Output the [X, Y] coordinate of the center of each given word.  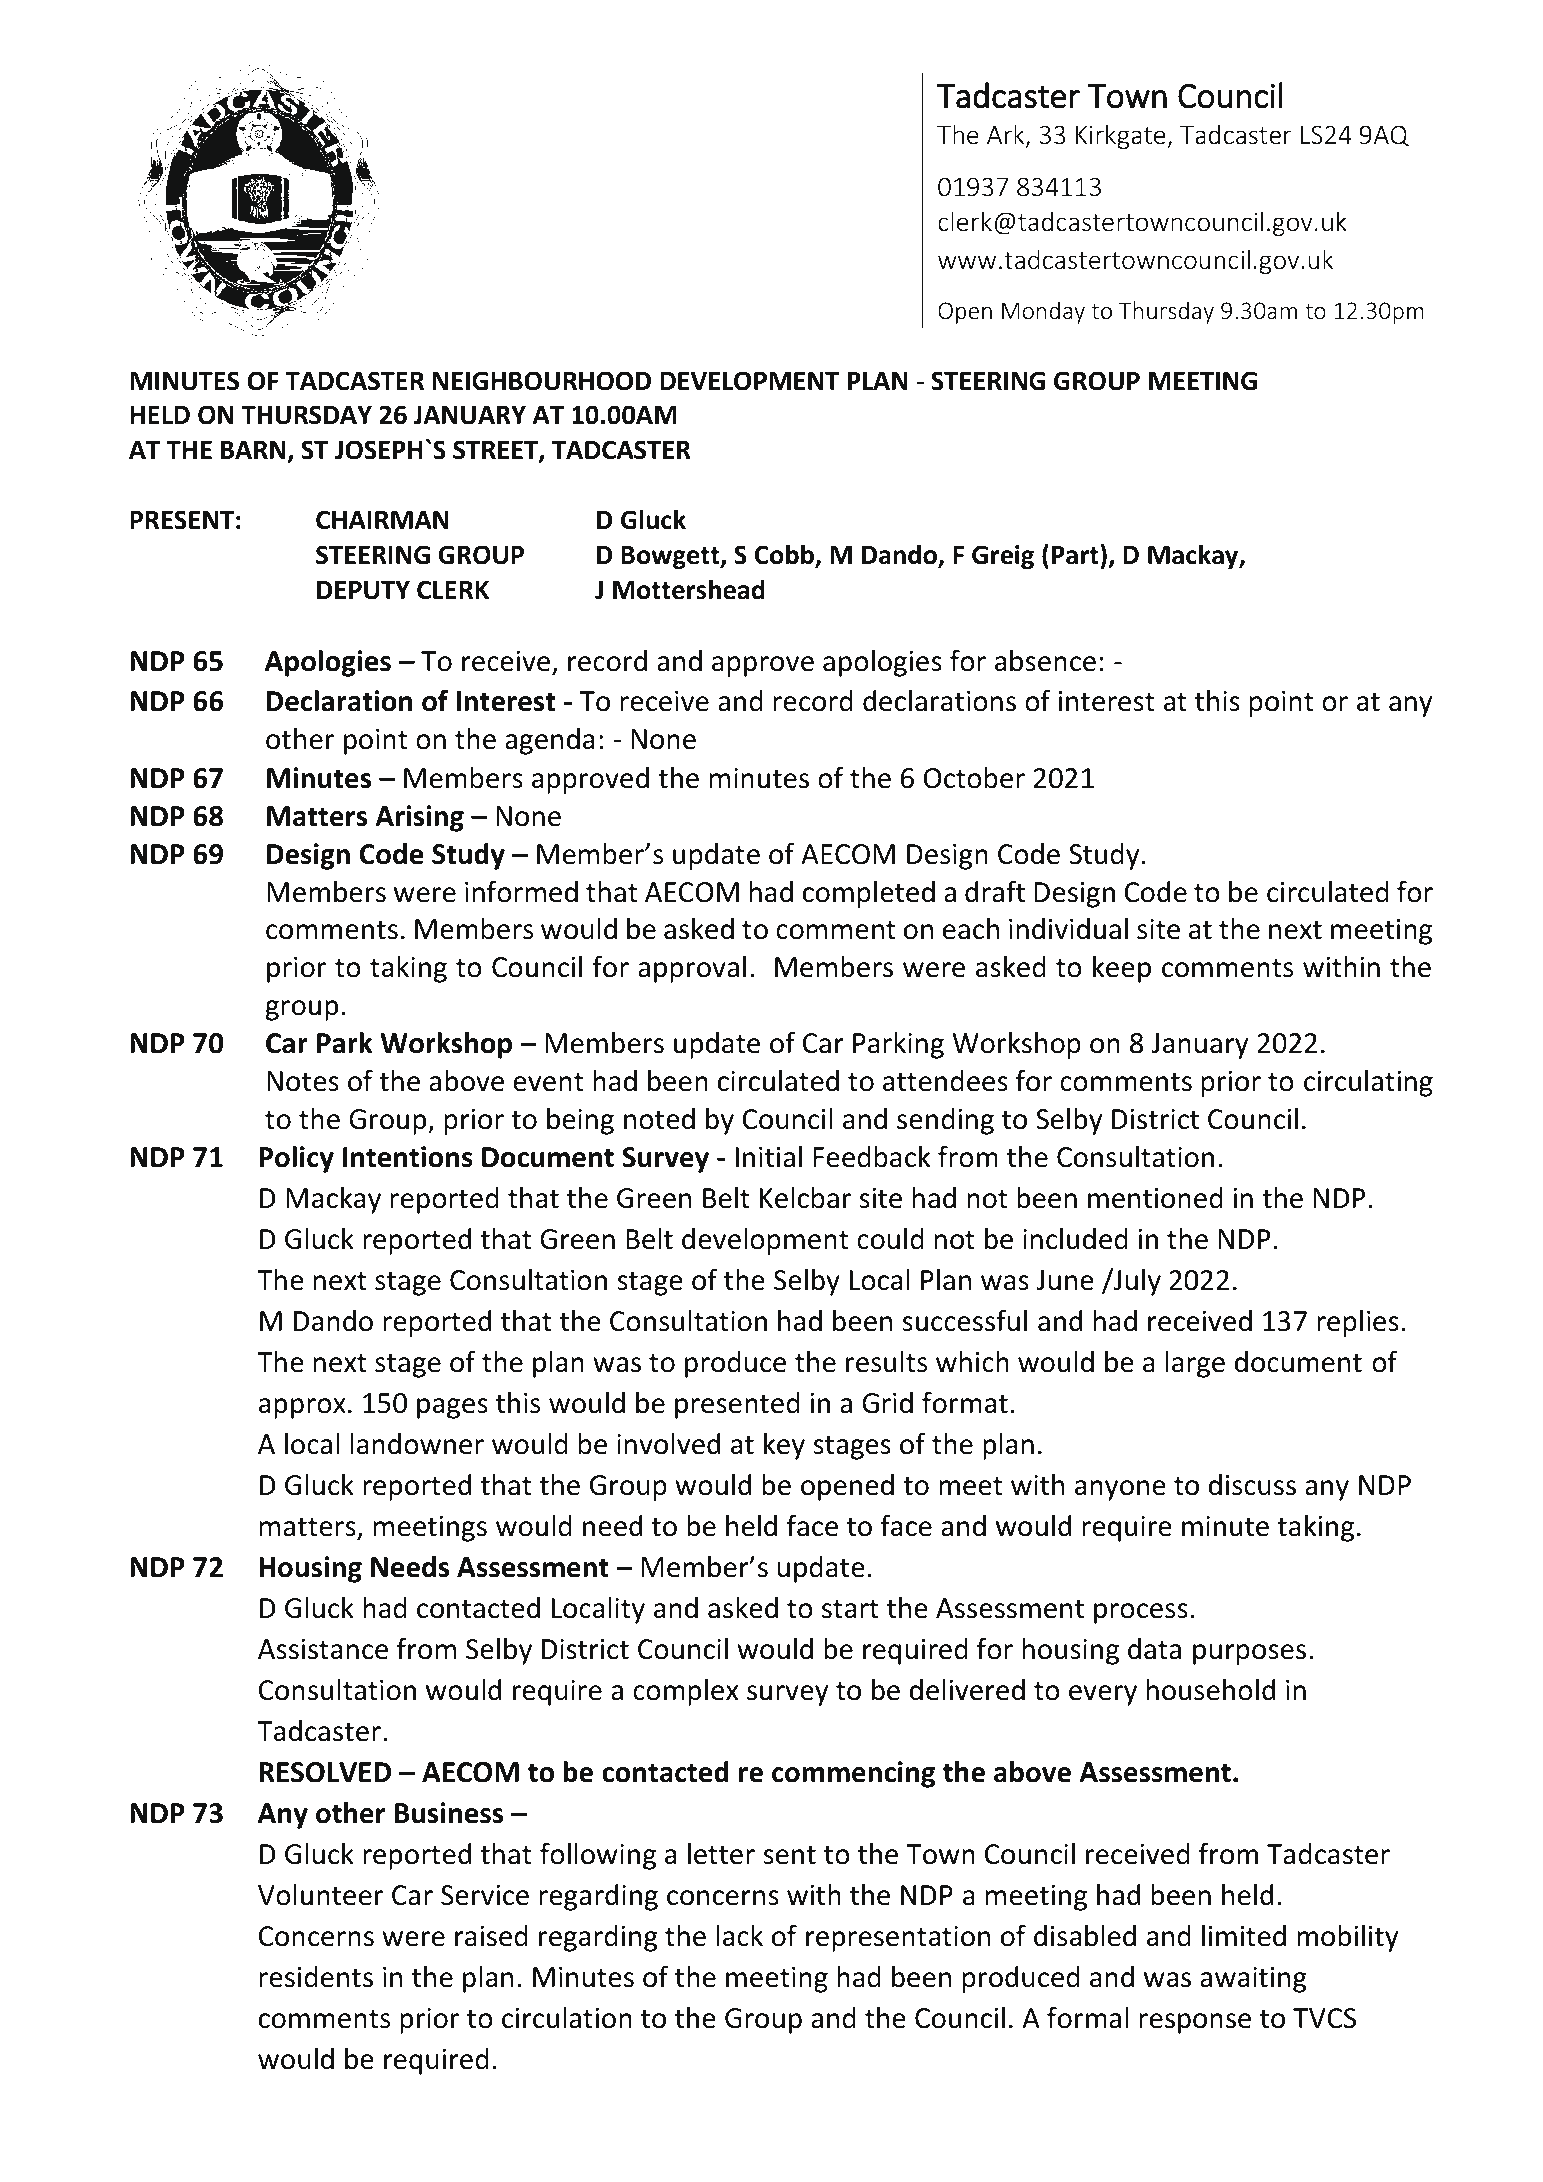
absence [1045, 661]
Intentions [408, 1157]
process [1141, 1613]
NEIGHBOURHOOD [542, 381]
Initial [769, 1157]
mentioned [1155, 1198]
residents [316, 1977]
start [850, 1609]
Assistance [323, 1649]
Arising [419, 818]
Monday [1043, 312]
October [974, 778]
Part [1076, 554]
